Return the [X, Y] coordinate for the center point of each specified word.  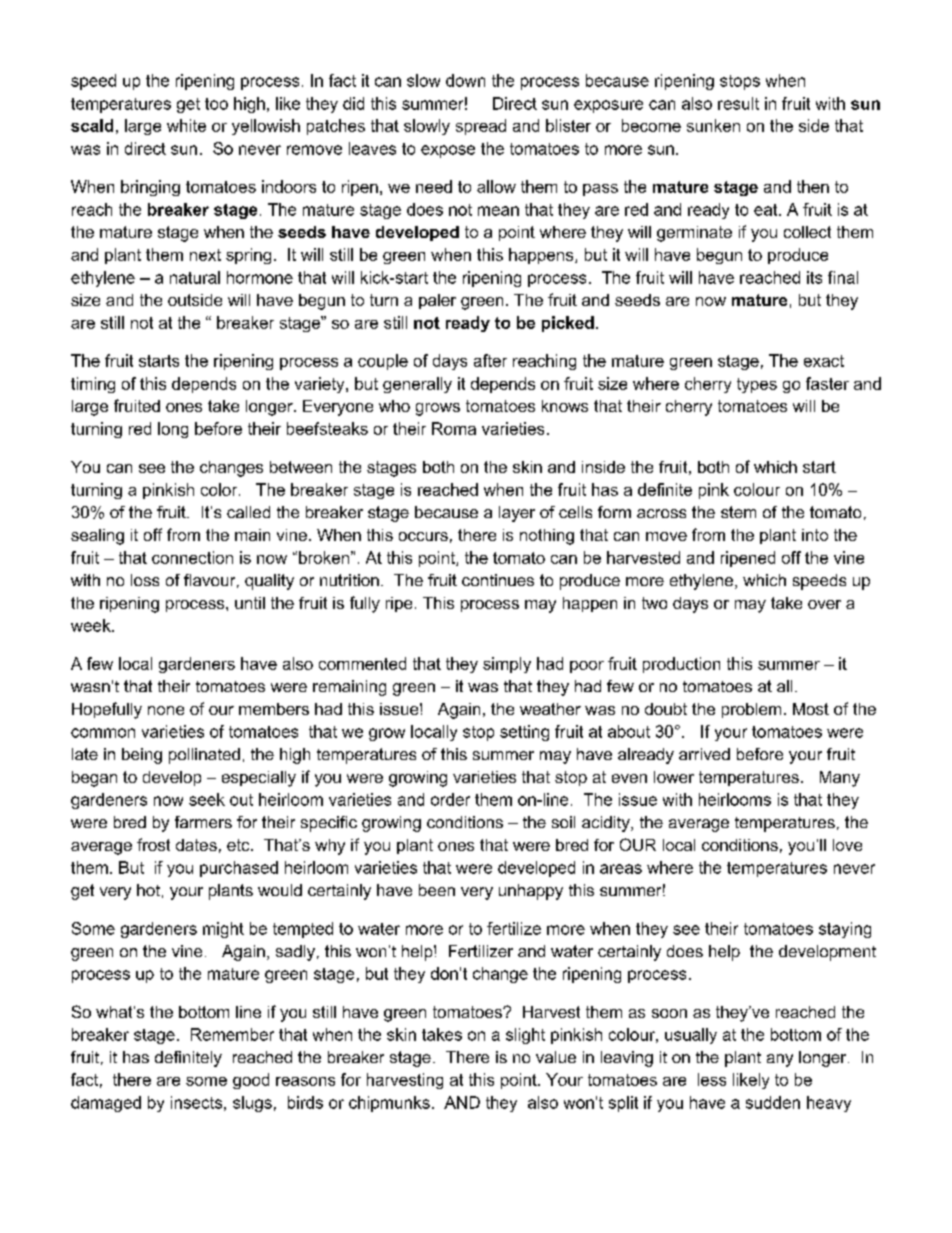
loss [145, 580]
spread [481, 127]
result [738, 103]
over [824, 604]
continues [498, 580]
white [186, 125]
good [251, 1081]
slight [525, 1036]
